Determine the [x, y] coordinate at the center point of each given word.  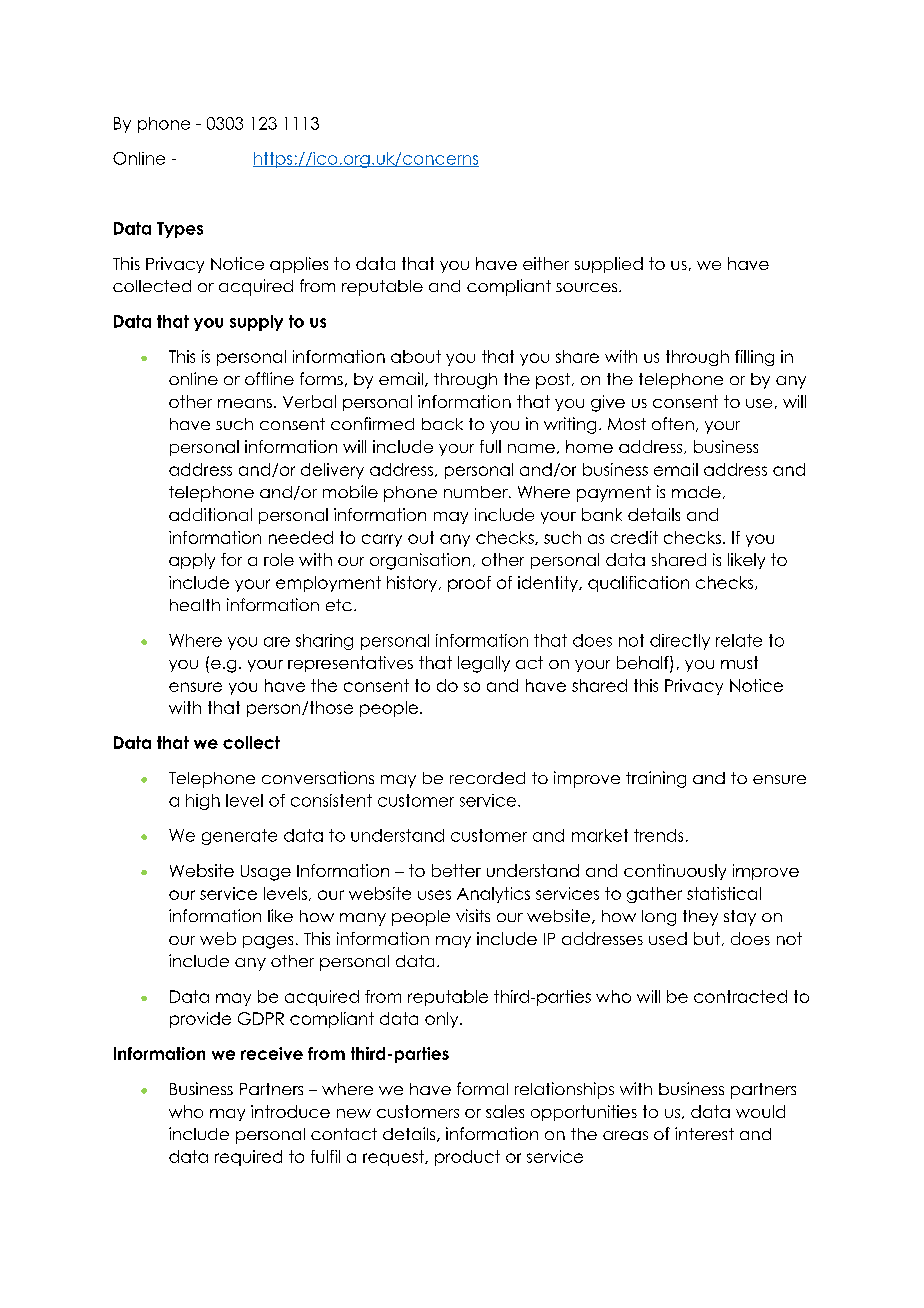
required [248, 1158]
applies [299, 265]
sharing [324, 642]
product [467, 1158]
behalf [644, 664]
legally [484, 664]
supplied [609, 265]
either [546, 263]
